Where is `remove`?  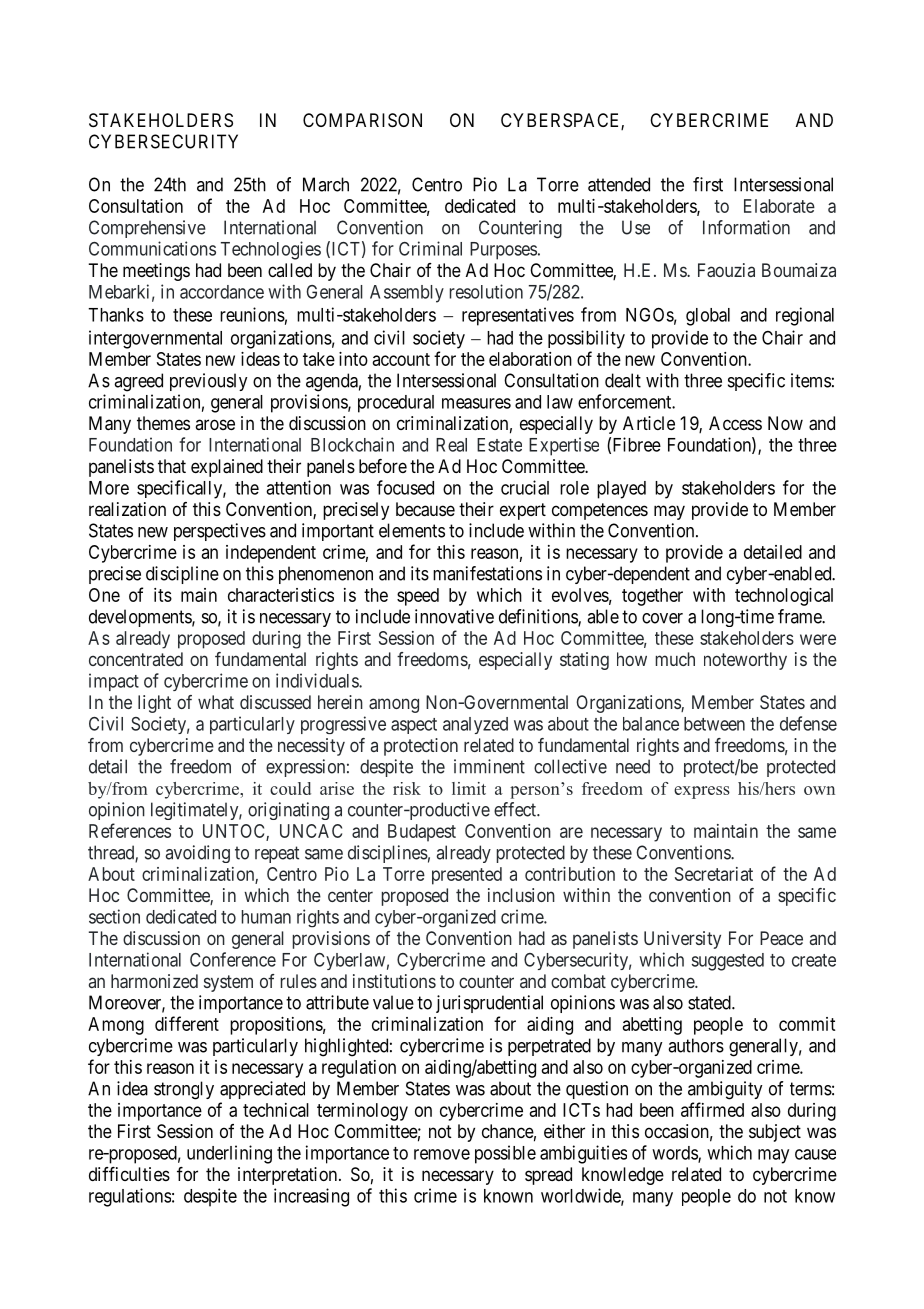
remove is located at coordinates (442, 1154).
